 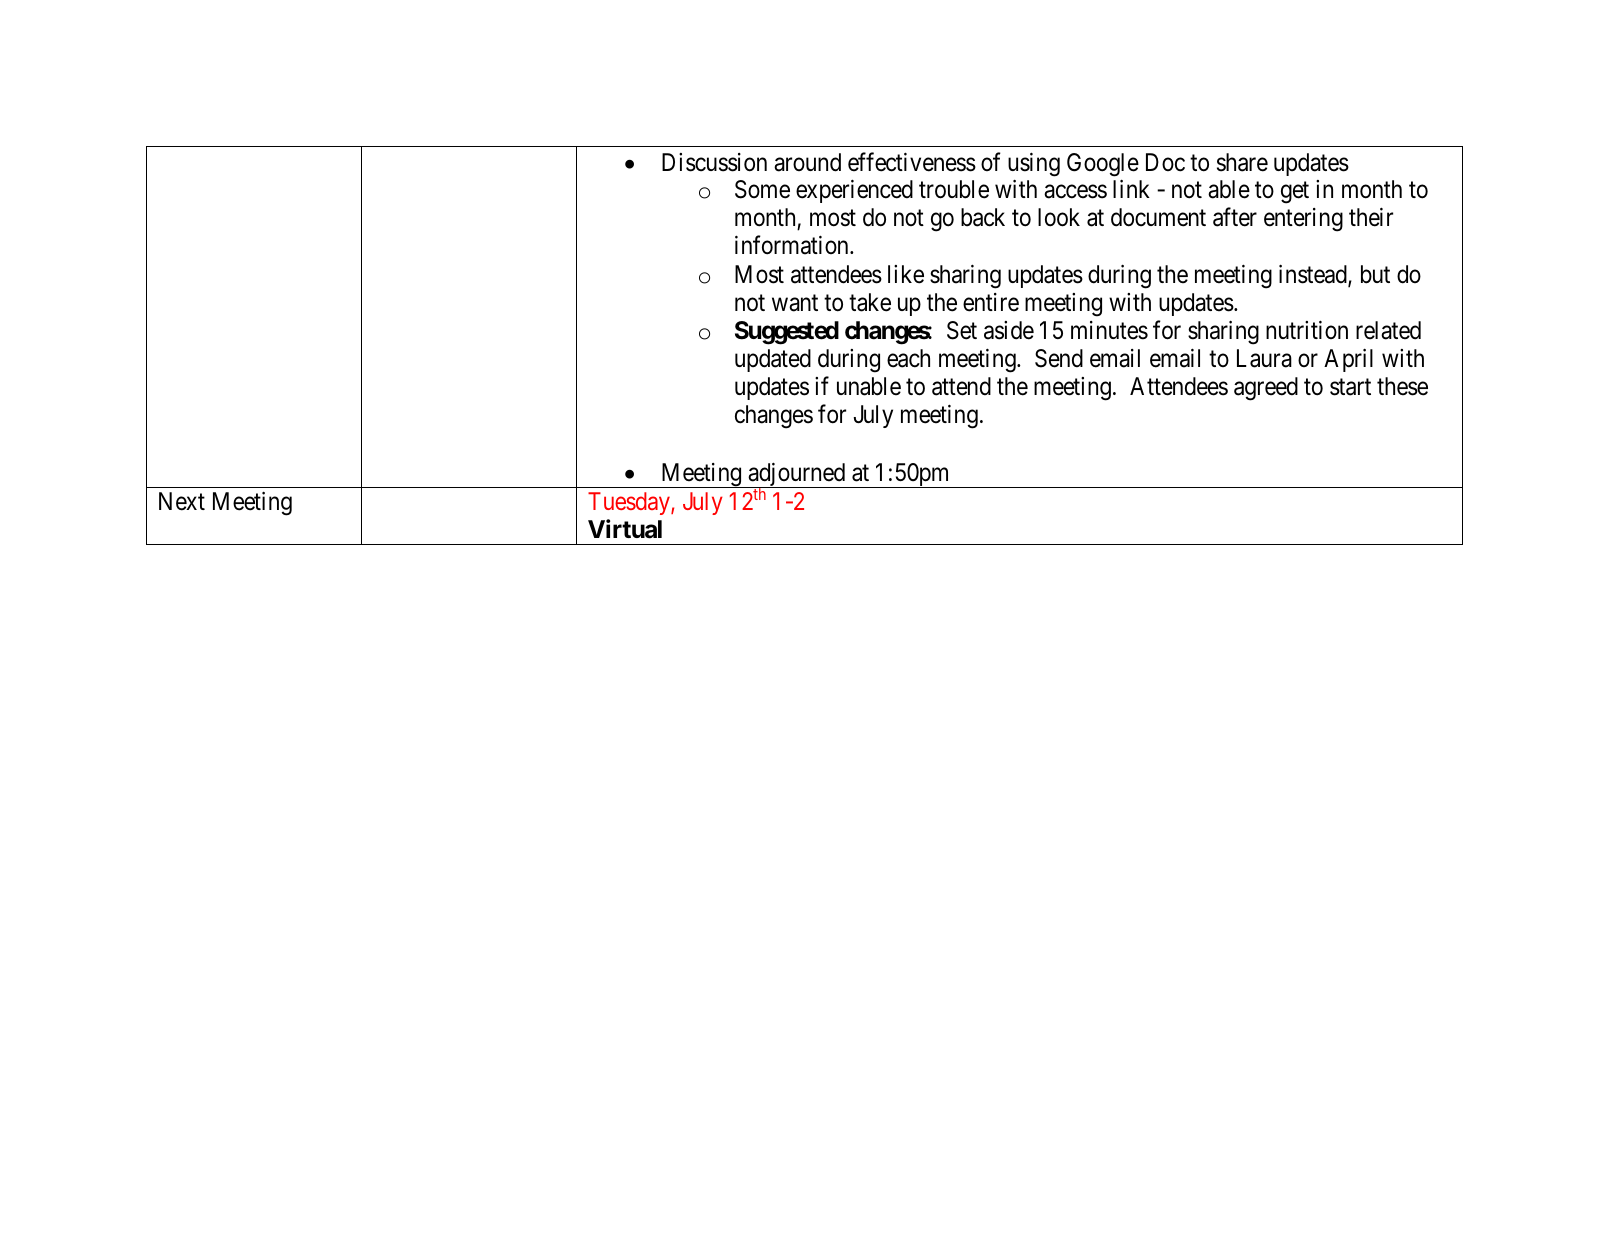 What do you see at coordinates (1264, 358) in the screenshot?
I see `Laura` at bounding box center [1264, 358].
